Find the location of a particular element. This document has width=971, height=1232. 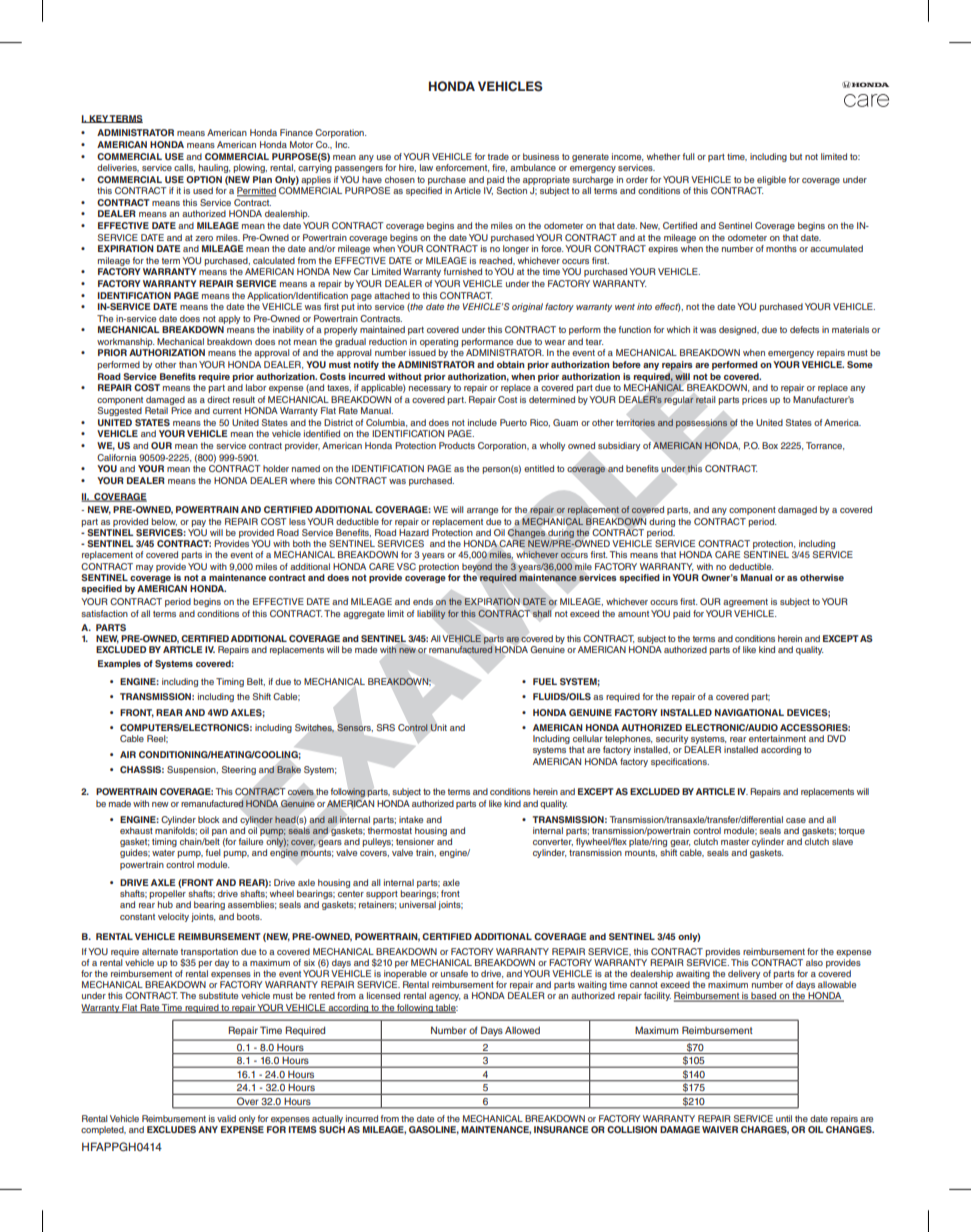

OPTION is located at coordinates (204, 179).
